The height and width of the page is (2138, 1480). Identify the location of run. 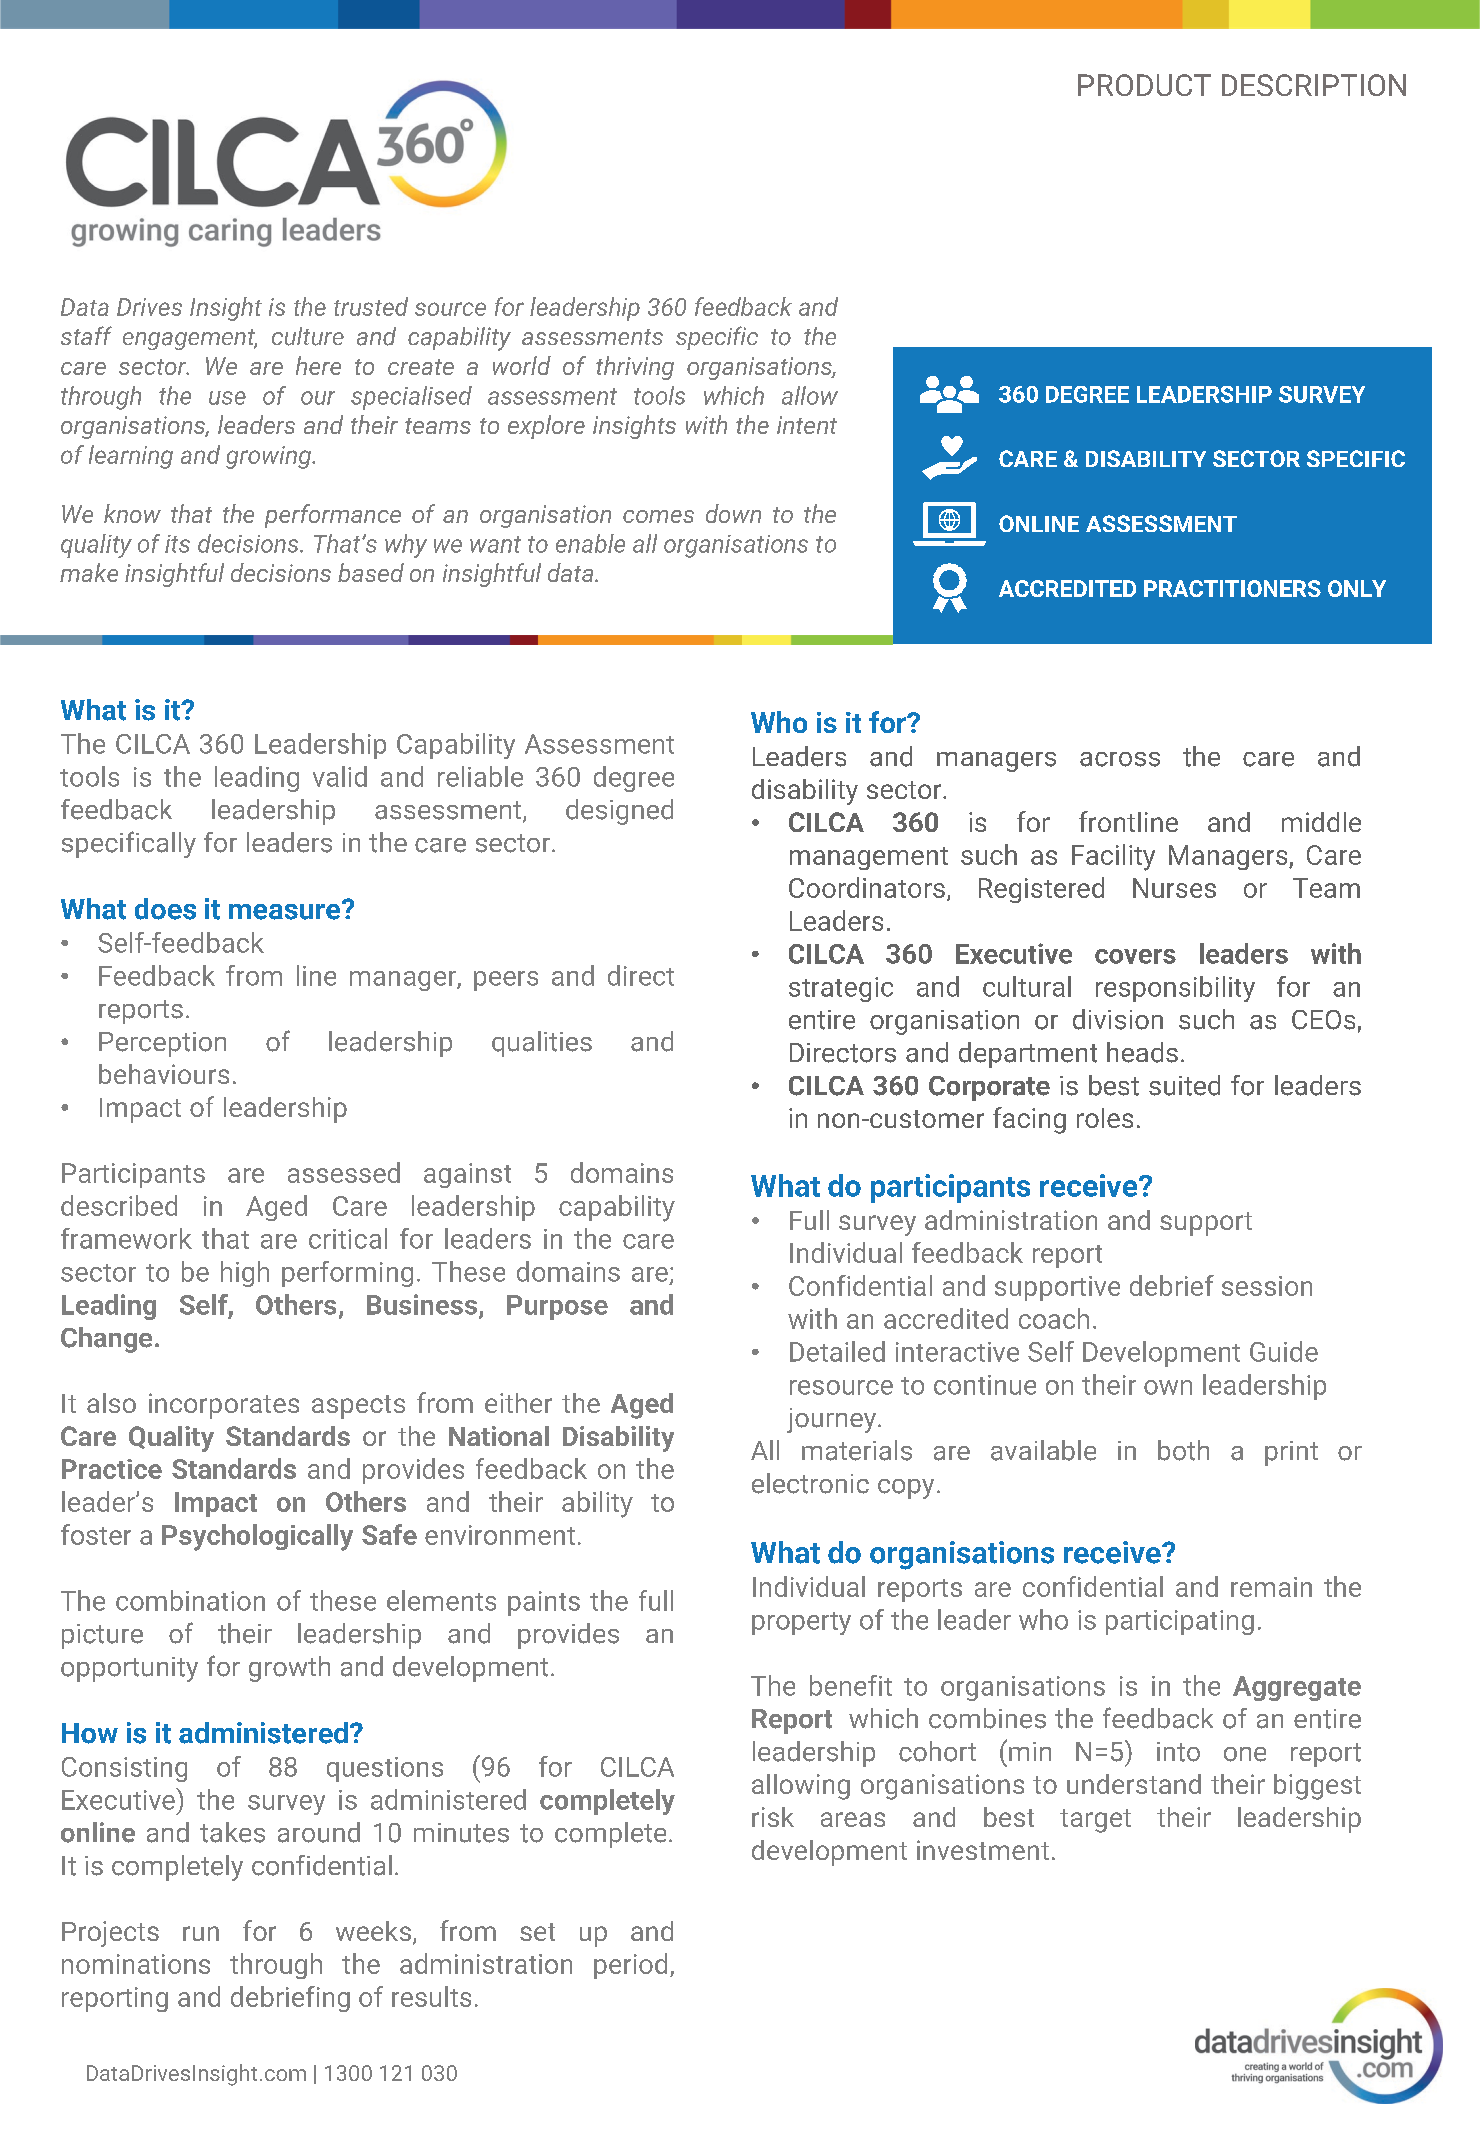
(201, 1933).
